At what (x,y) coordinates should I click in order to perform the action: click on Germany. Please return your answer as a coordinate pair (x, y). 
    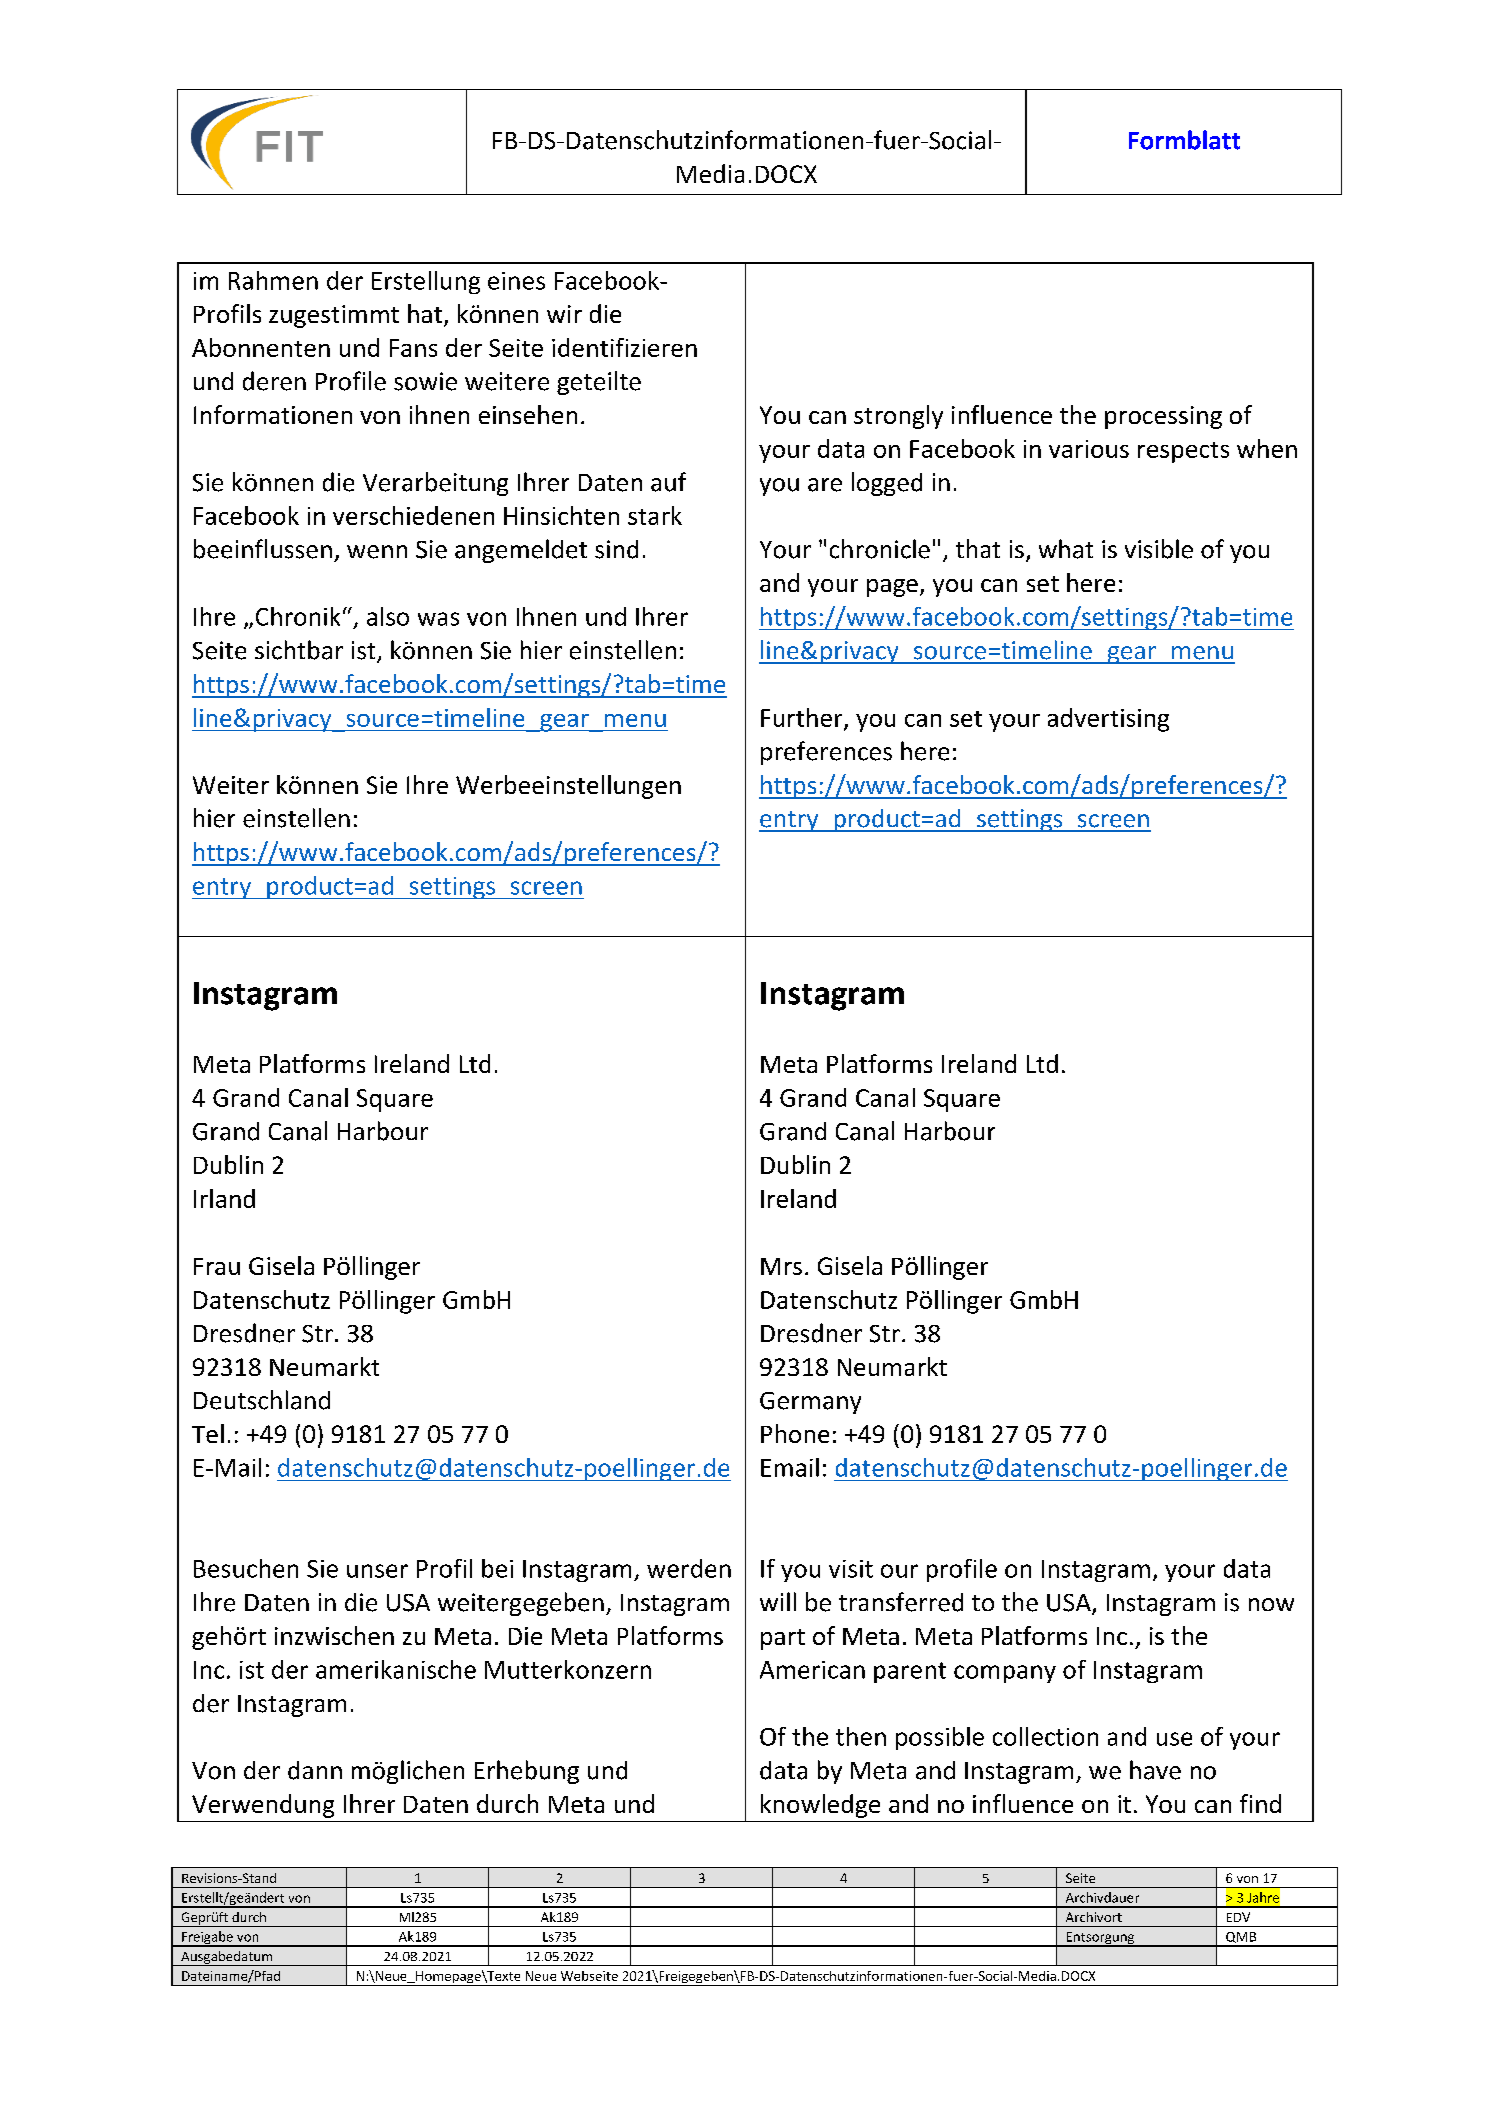
    Looking at the image, I should click on (810, 1403).
